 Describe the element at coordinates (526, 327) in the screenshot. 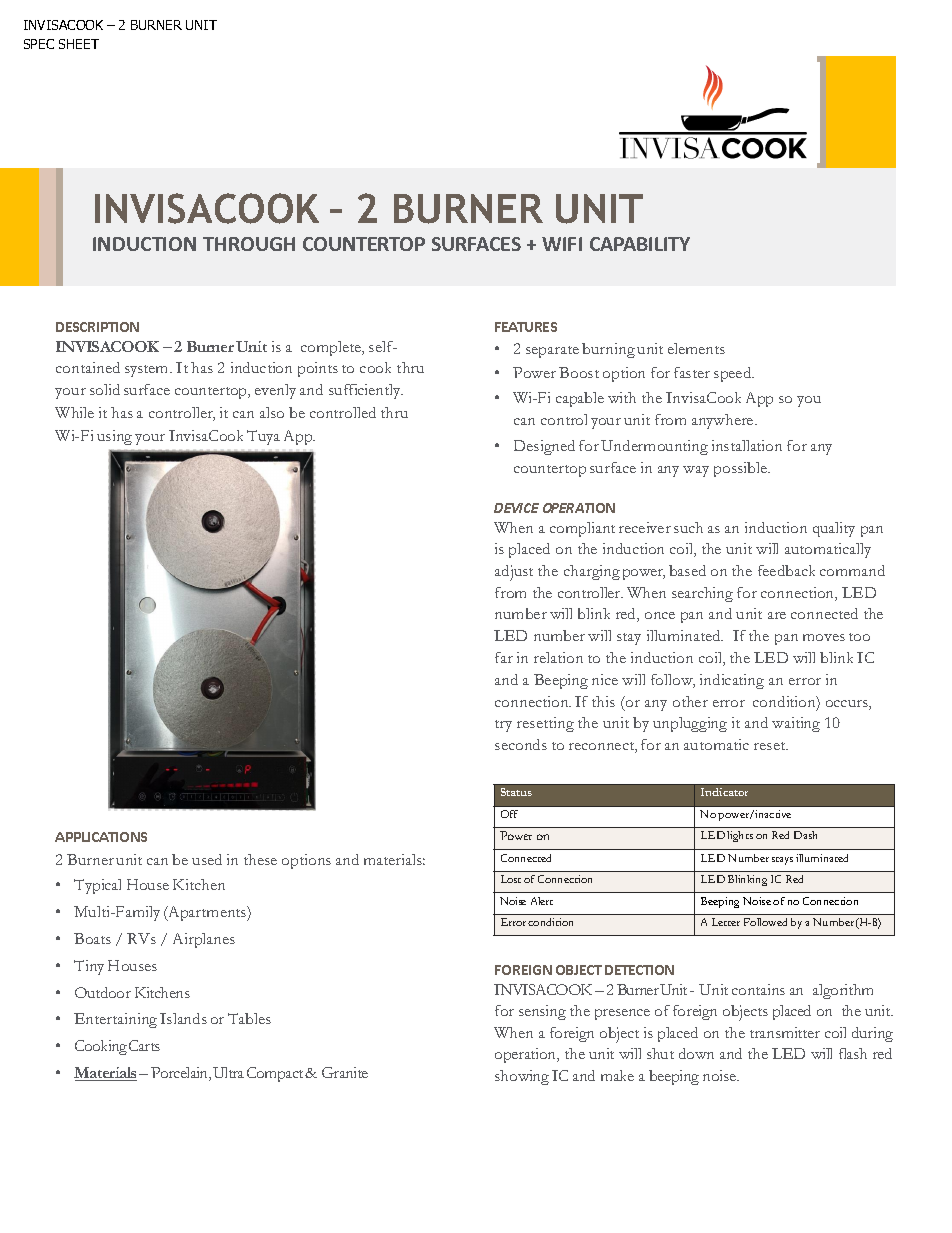

I see `FEATURES` at that location.
